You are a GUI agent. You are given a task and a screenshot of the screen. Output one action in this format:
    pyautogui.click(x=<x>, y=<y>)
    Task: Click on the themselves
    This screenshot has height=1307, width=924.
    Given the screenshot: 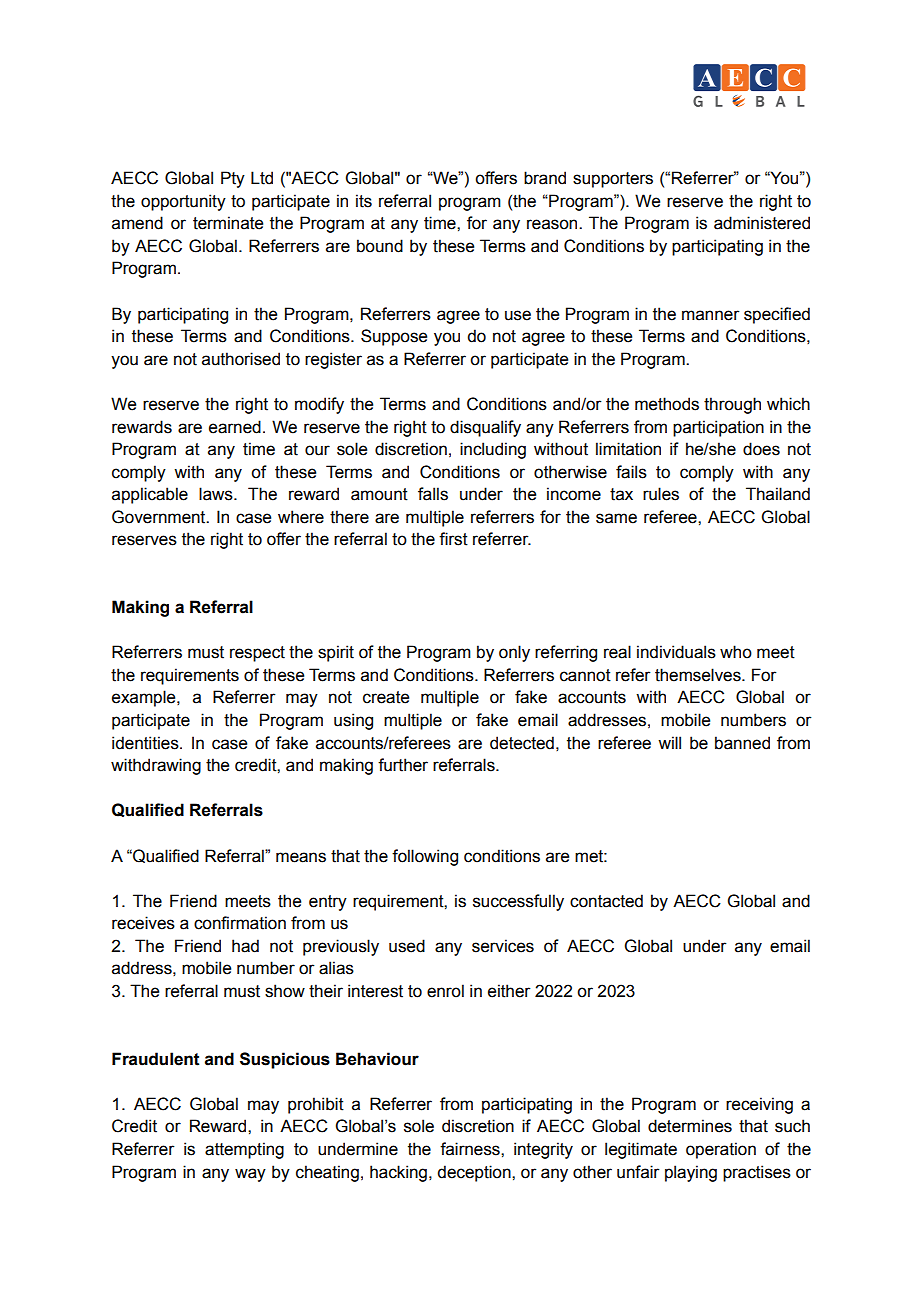 What is the action you would take?
    pyautogui.click(x=699, y=675)
